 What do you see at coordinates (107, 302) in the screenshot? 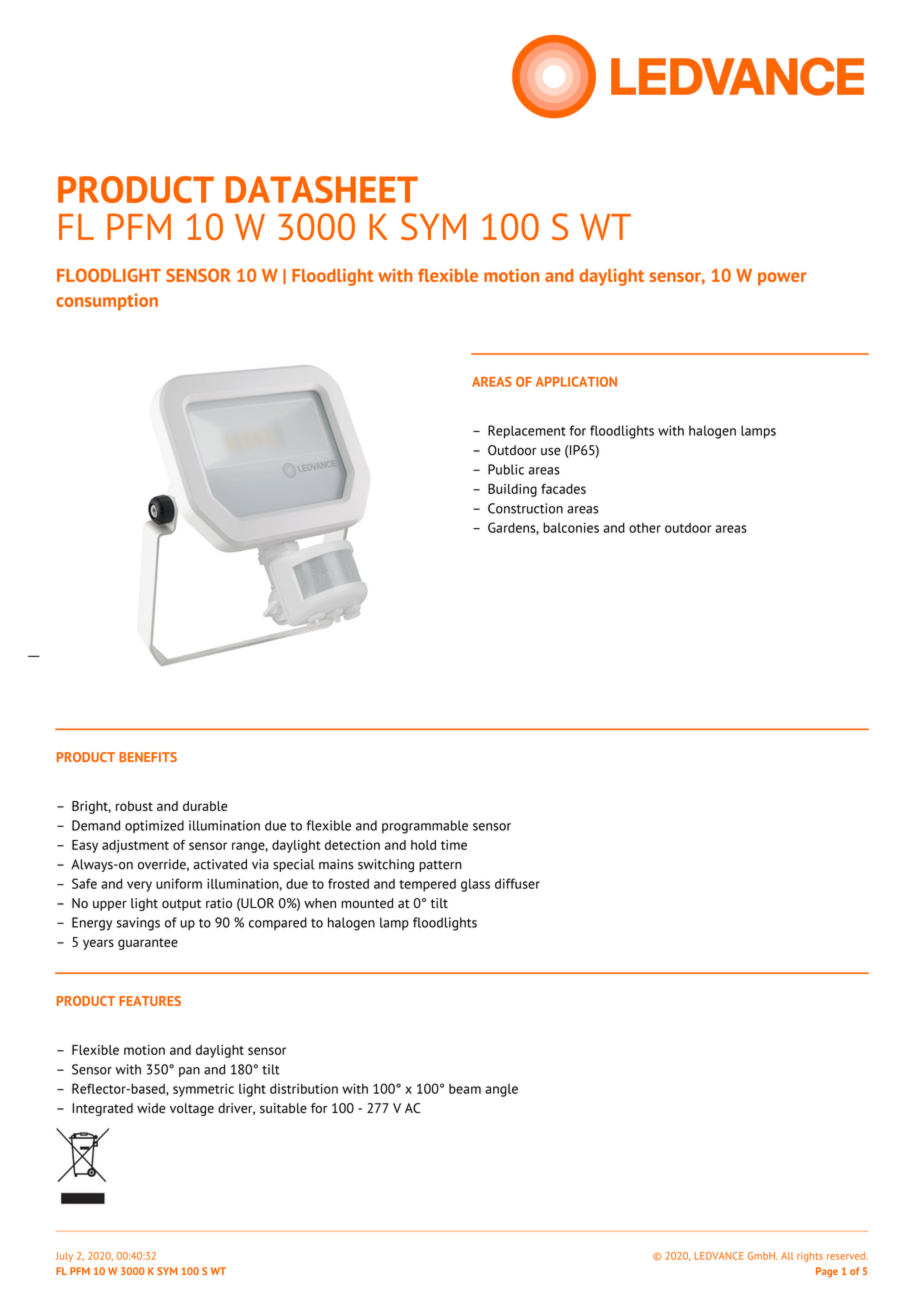
I see `consumption` at bounding box center [107, 302].
